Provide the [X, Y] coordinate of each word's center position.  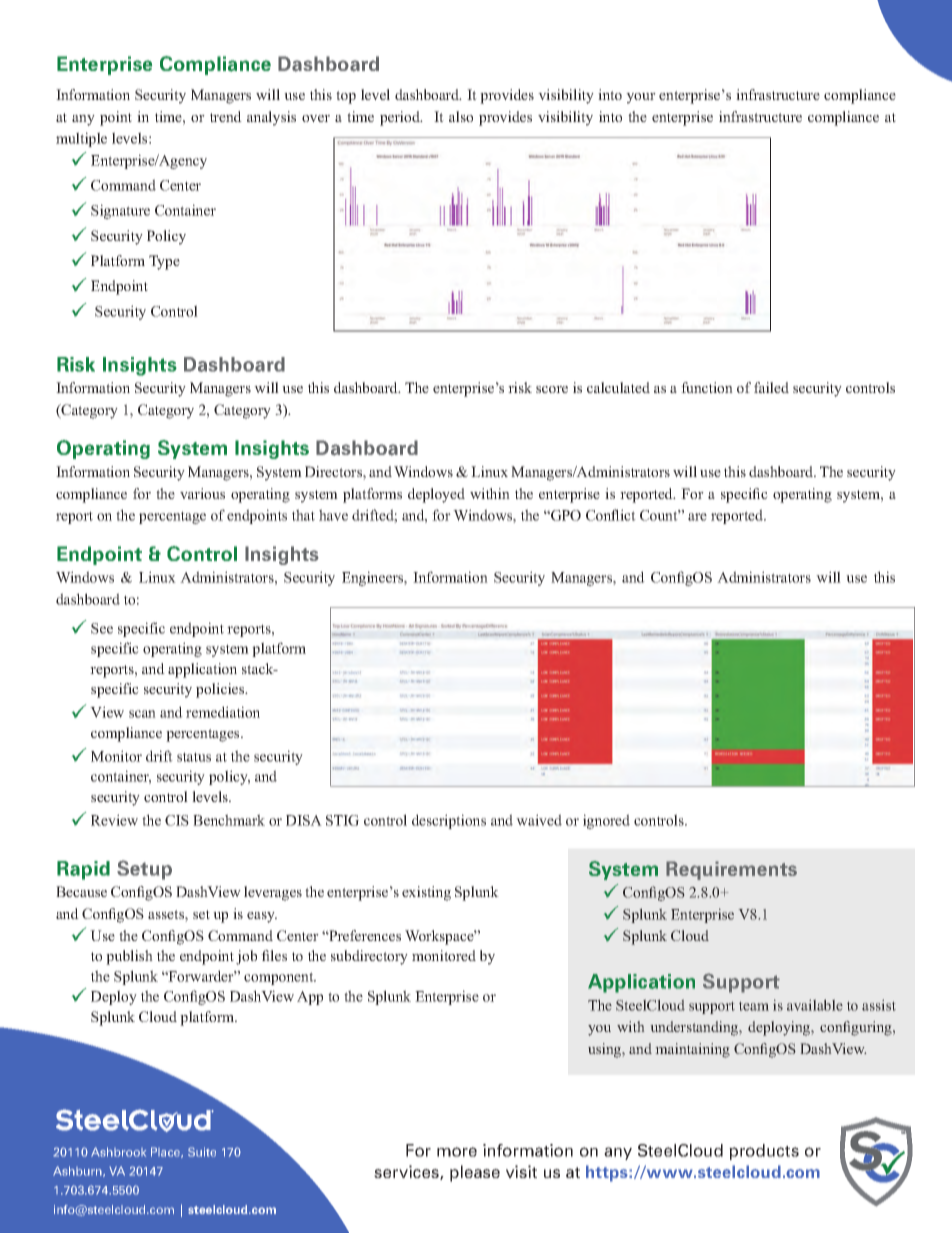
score [552, 389]
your [641, 98]
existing [426, 893]
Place [167, 1152]
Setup [144, 870]
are [697, 517]
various [202, 493]
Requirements [731, 870]
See [102, 628]
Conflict [611, 515]
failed [771, 387]
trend [226, 116]
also [461, 116]
